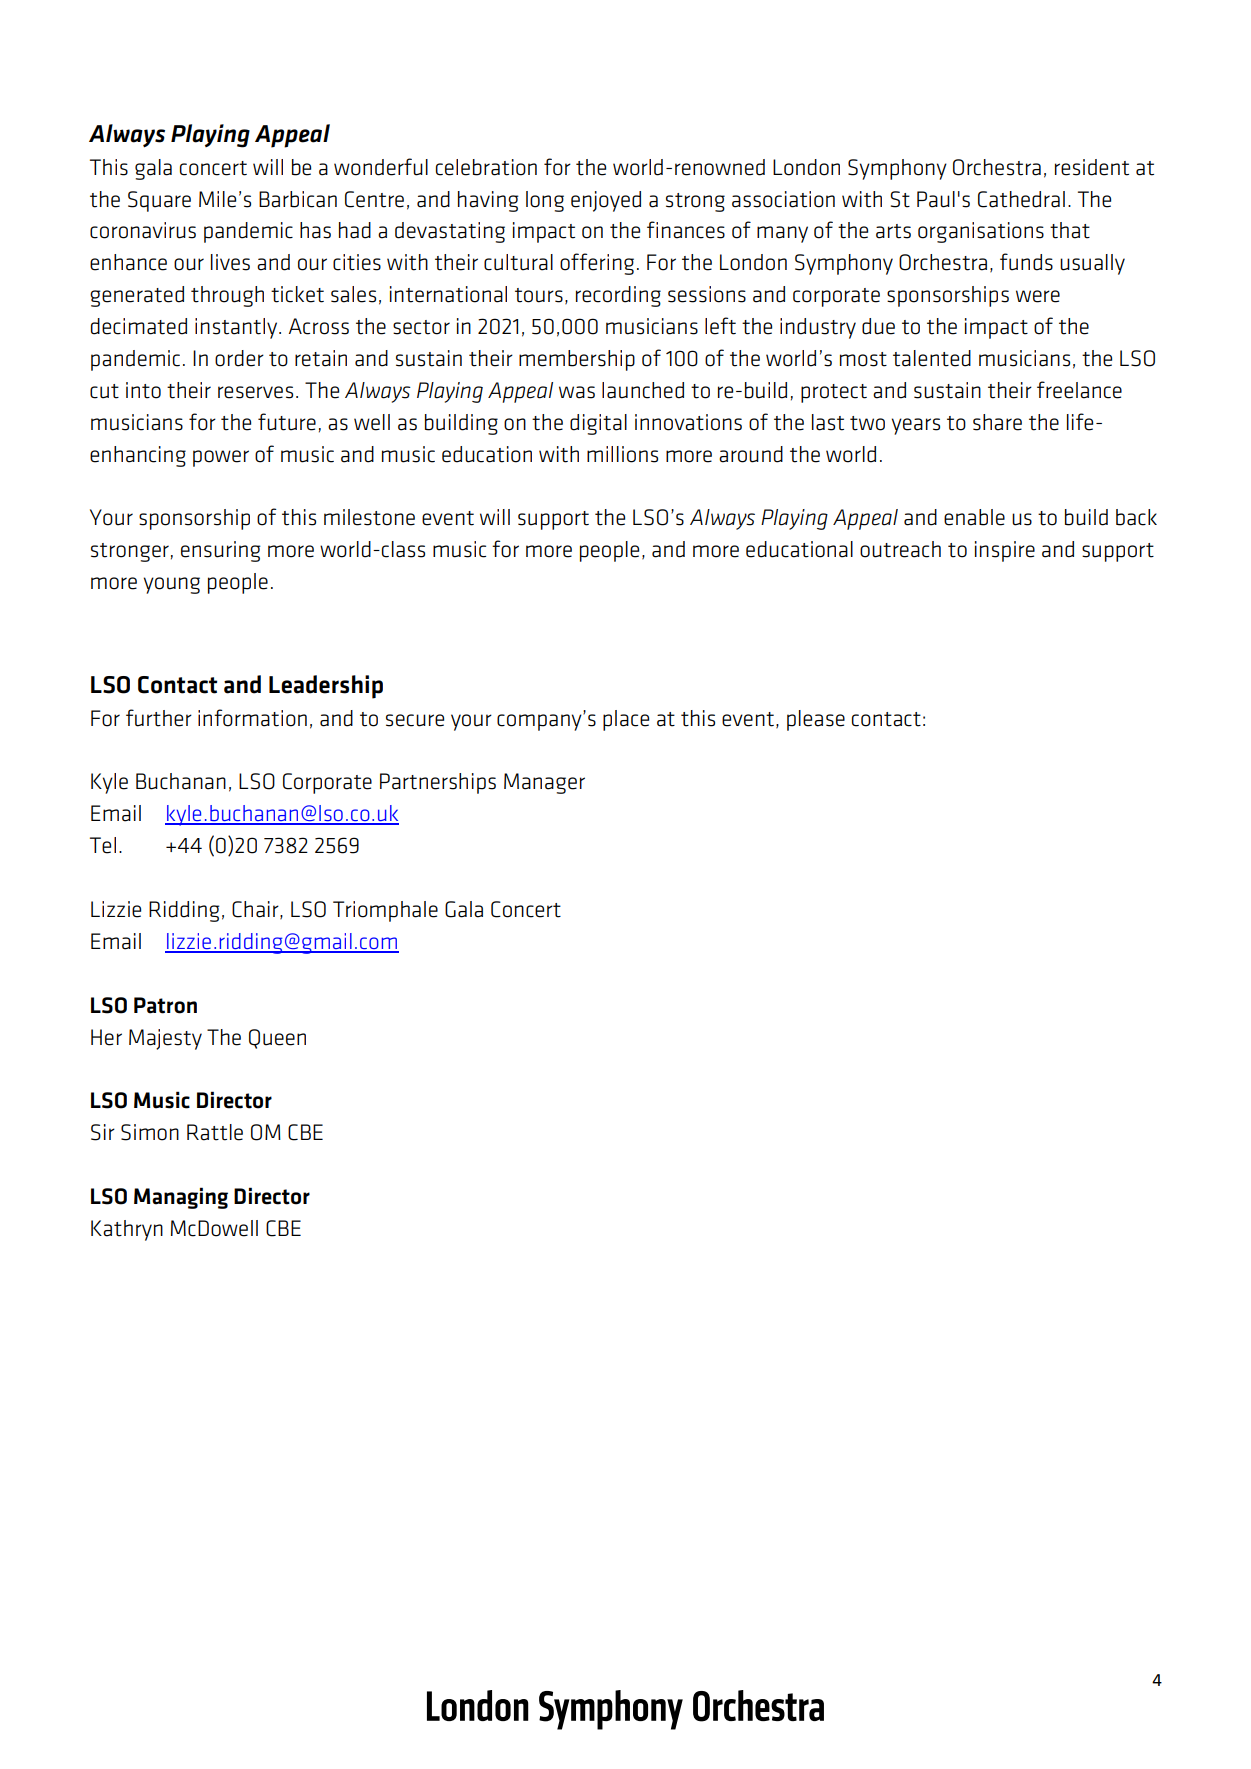 The width and height of the document is (1251, 1769). Describe the element at coordinates (816, 720) in the document. I see `please` at that location.
